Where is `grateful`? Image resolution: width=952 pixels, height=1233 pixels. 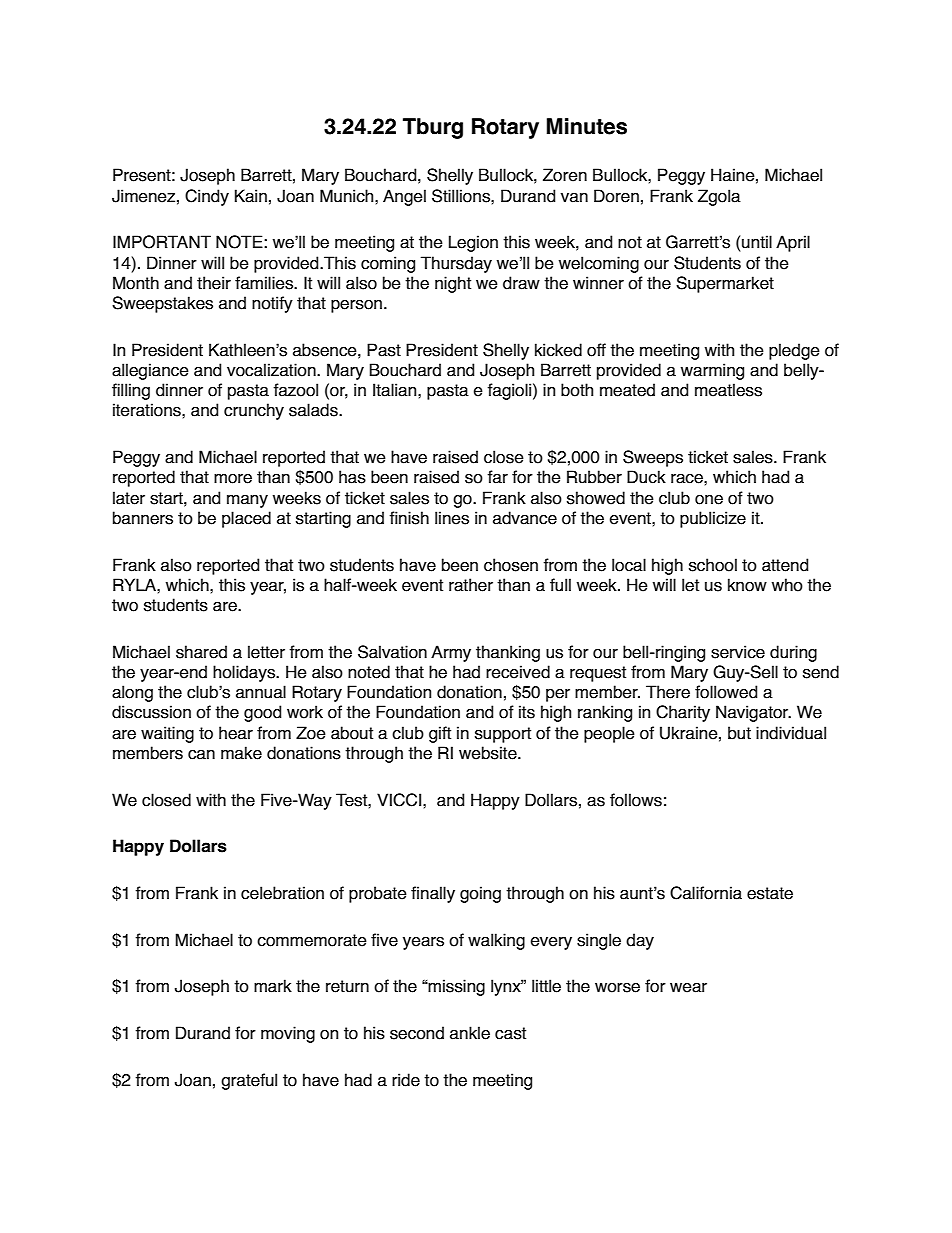
grateful is located at coordinates (249, 1081).
